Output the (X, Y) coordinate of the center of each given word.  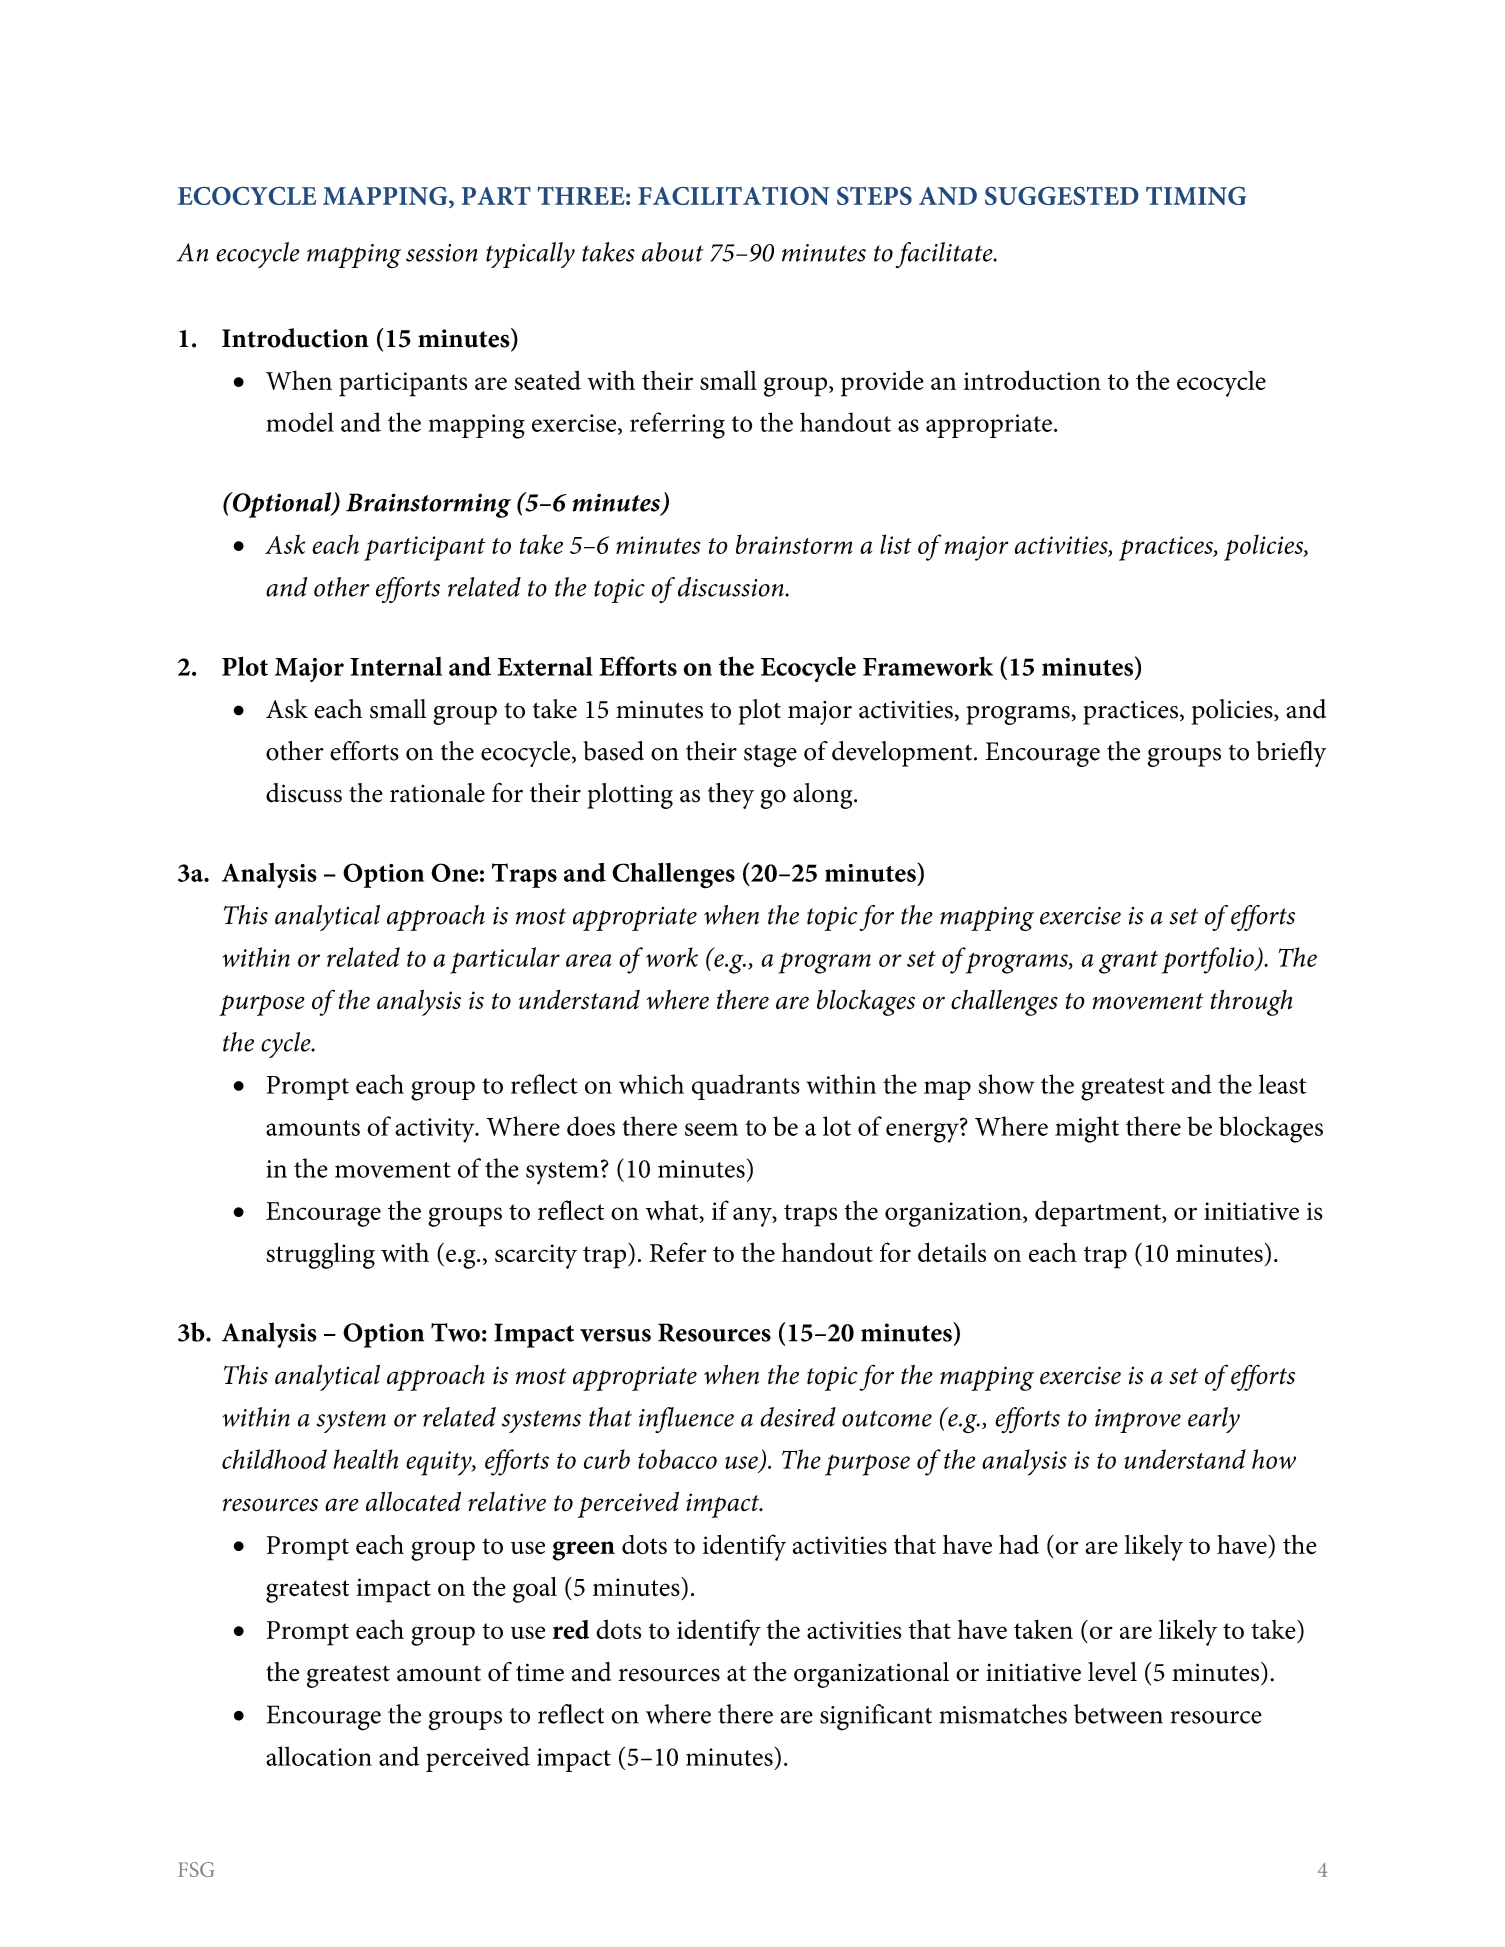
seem (711, 1129)
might (1087, 1129)
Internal (396, 666)
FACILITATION (734, 195)
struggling (320, 1255)
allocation (319, 1756)
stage (770, 756)
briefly (1291, 754)
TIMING (1196, 195)
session (441, 253)
